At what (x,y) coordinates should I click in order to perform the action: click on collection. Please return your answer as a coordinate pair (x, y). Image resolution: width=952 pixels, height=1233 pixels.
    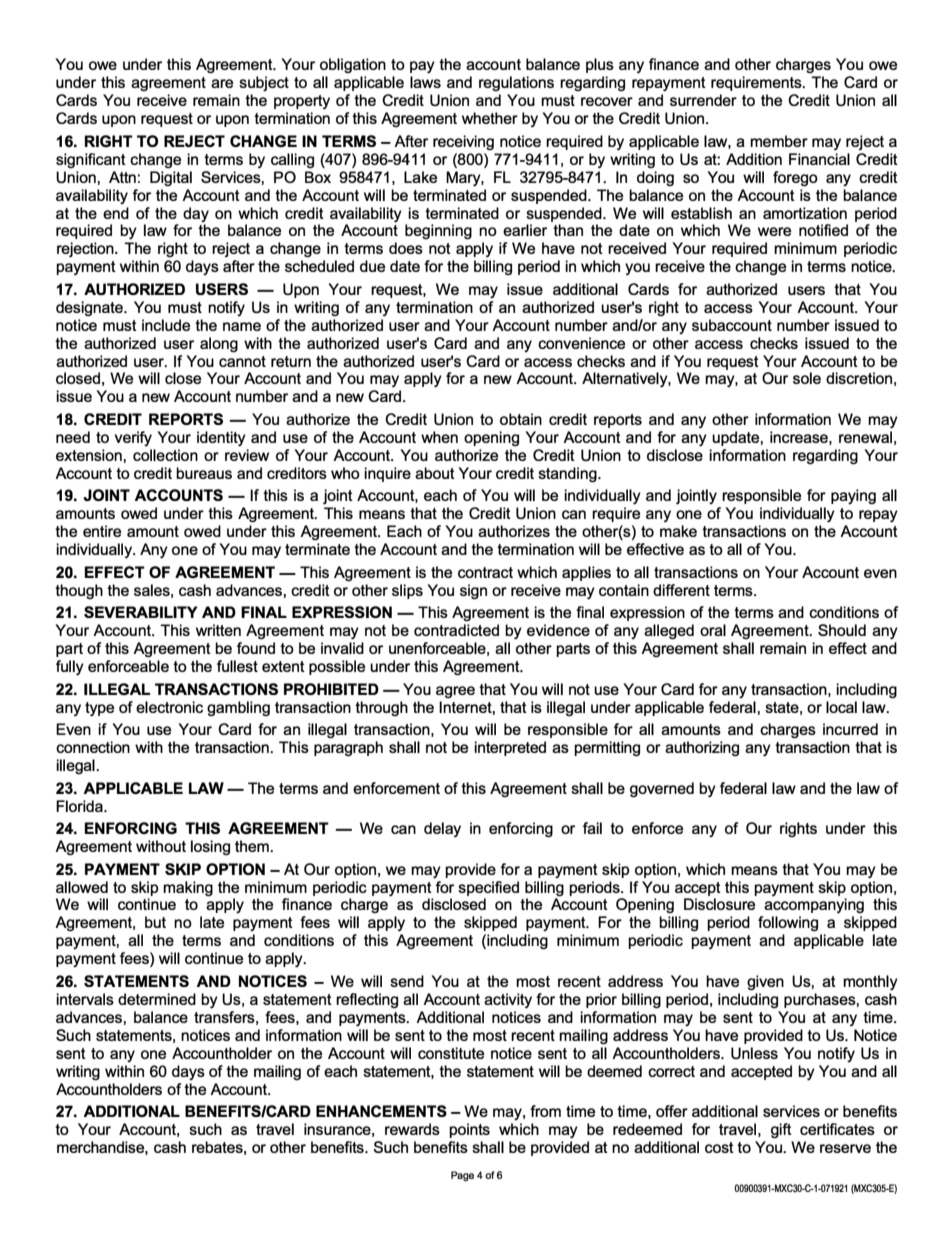
    Looking at the image, I should click on (165, 455).
